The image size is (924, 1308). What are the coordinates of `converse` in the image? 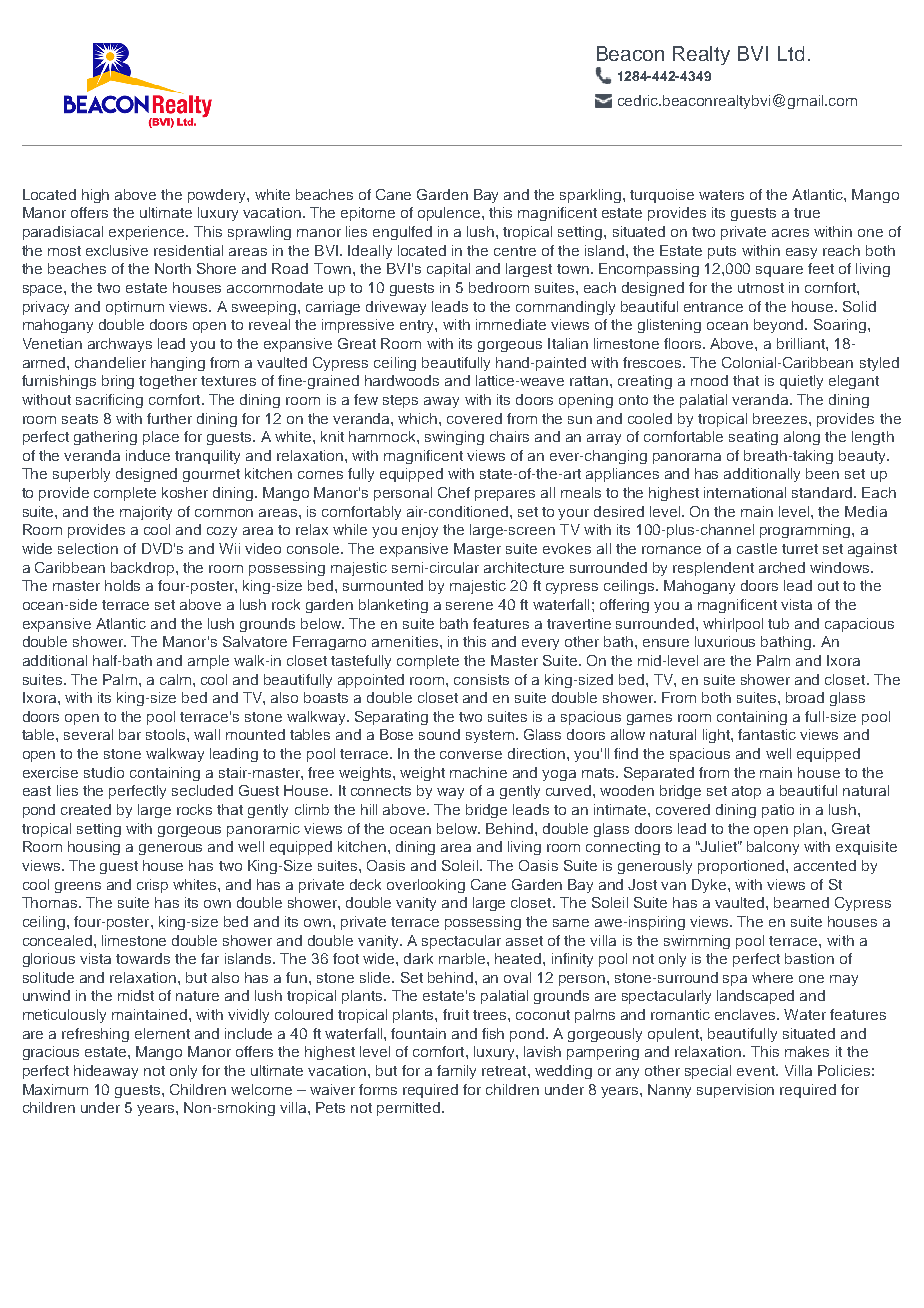 It's located at (471, 755).
